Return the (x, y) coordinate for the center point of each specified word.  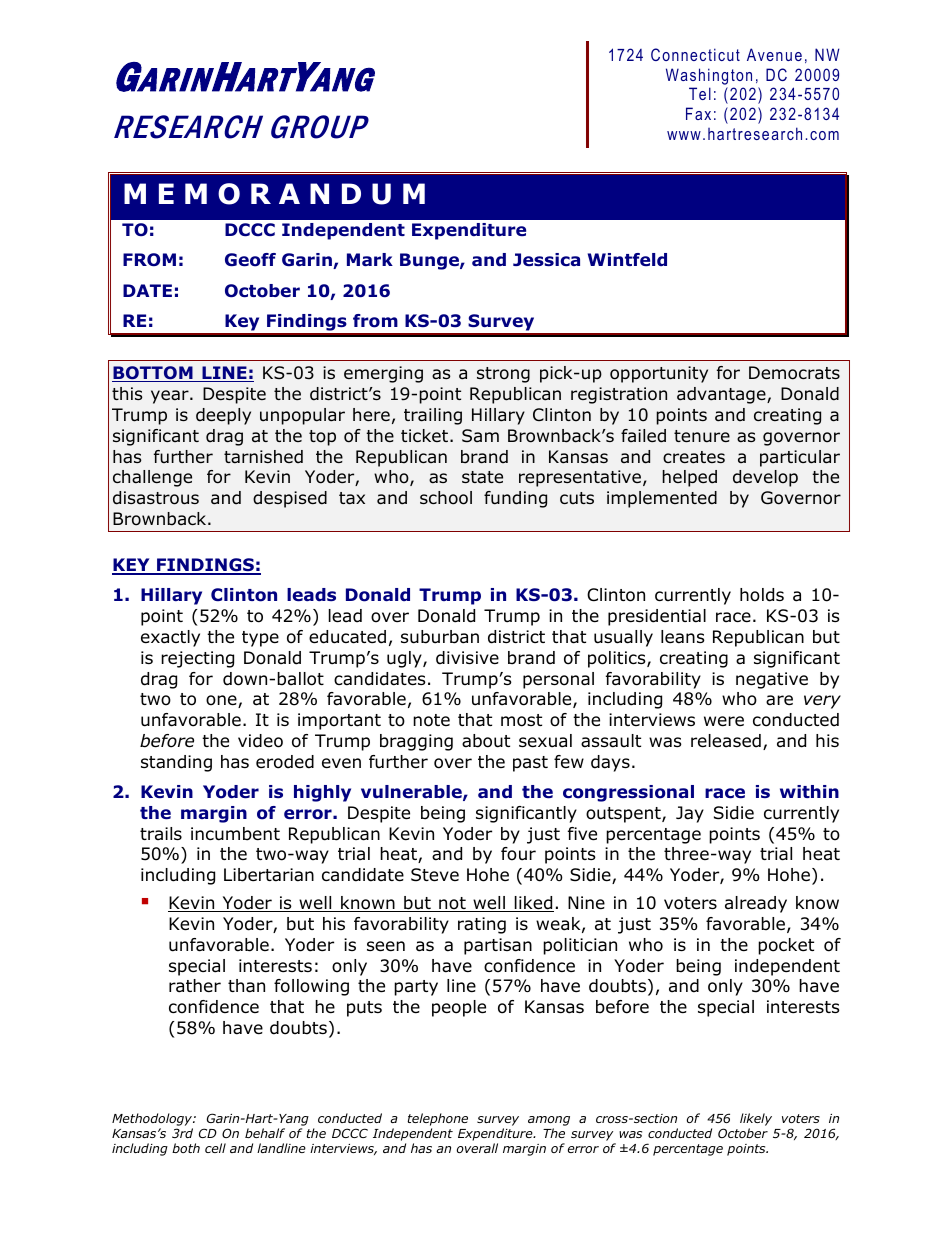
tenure (702, 436)
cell (215, 1148)
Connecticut (695, 54)
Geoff (250, 260)
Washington (709, 76)
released (726, 741)
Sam (480, 435)
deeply (223, 416)
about (486, 741)
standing (176, 763)
